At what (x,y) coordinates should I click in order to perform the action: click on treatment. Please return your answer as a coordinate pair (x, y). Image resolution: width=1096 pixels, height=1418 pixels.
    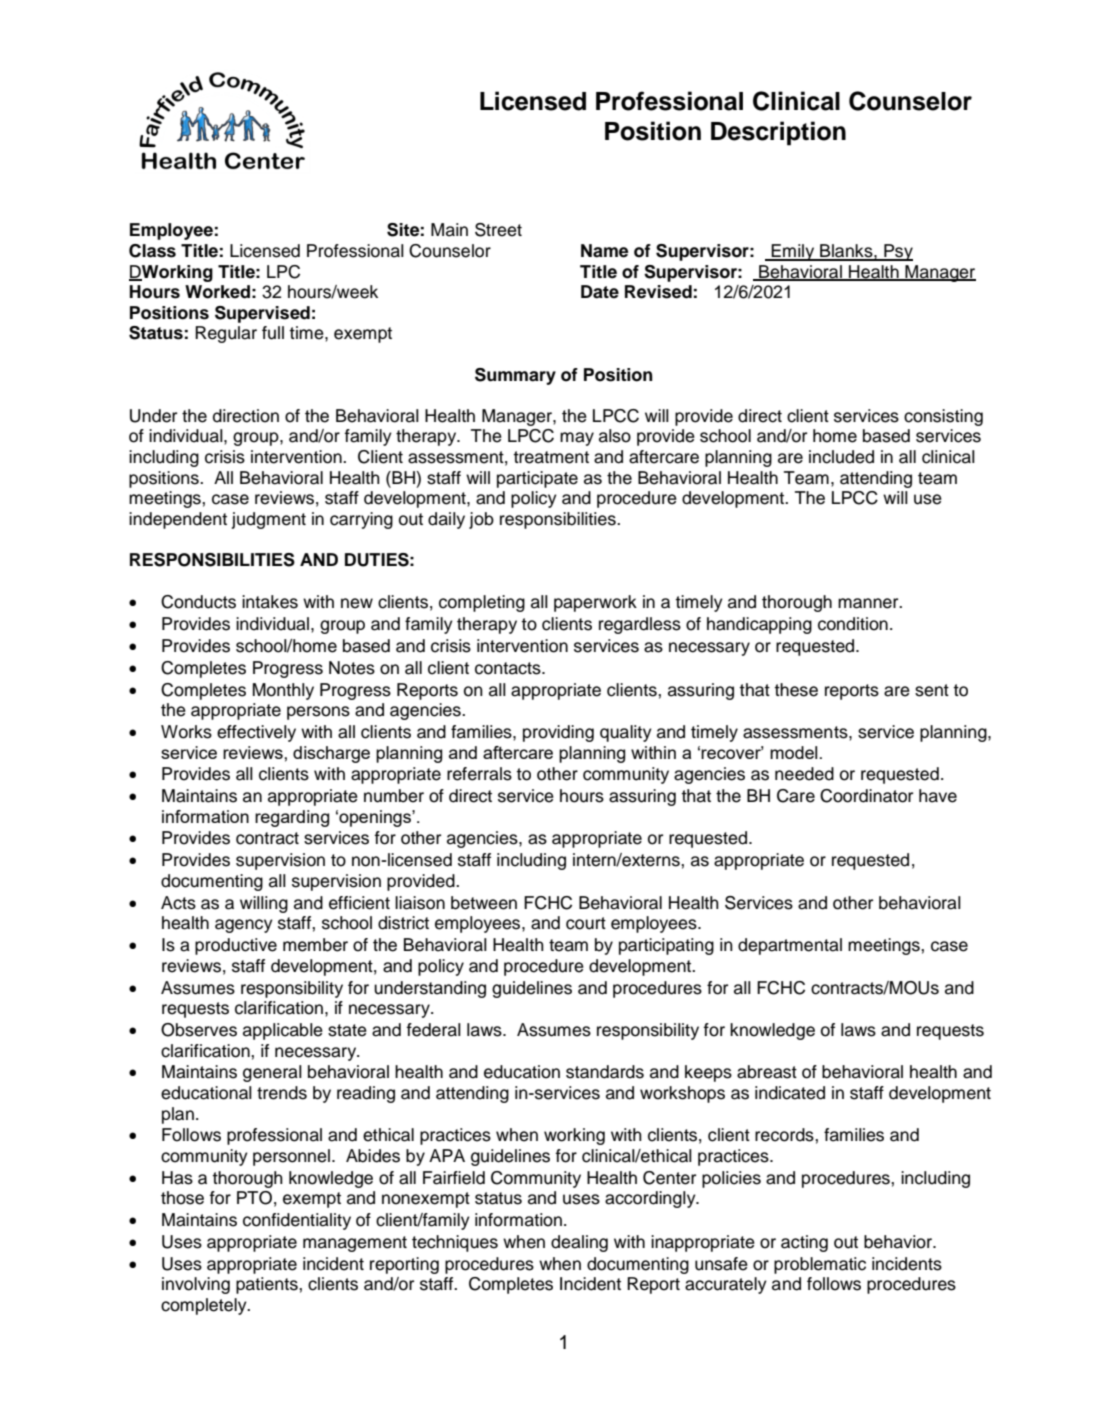
    Looking at the image, I should click on (551, 457).
